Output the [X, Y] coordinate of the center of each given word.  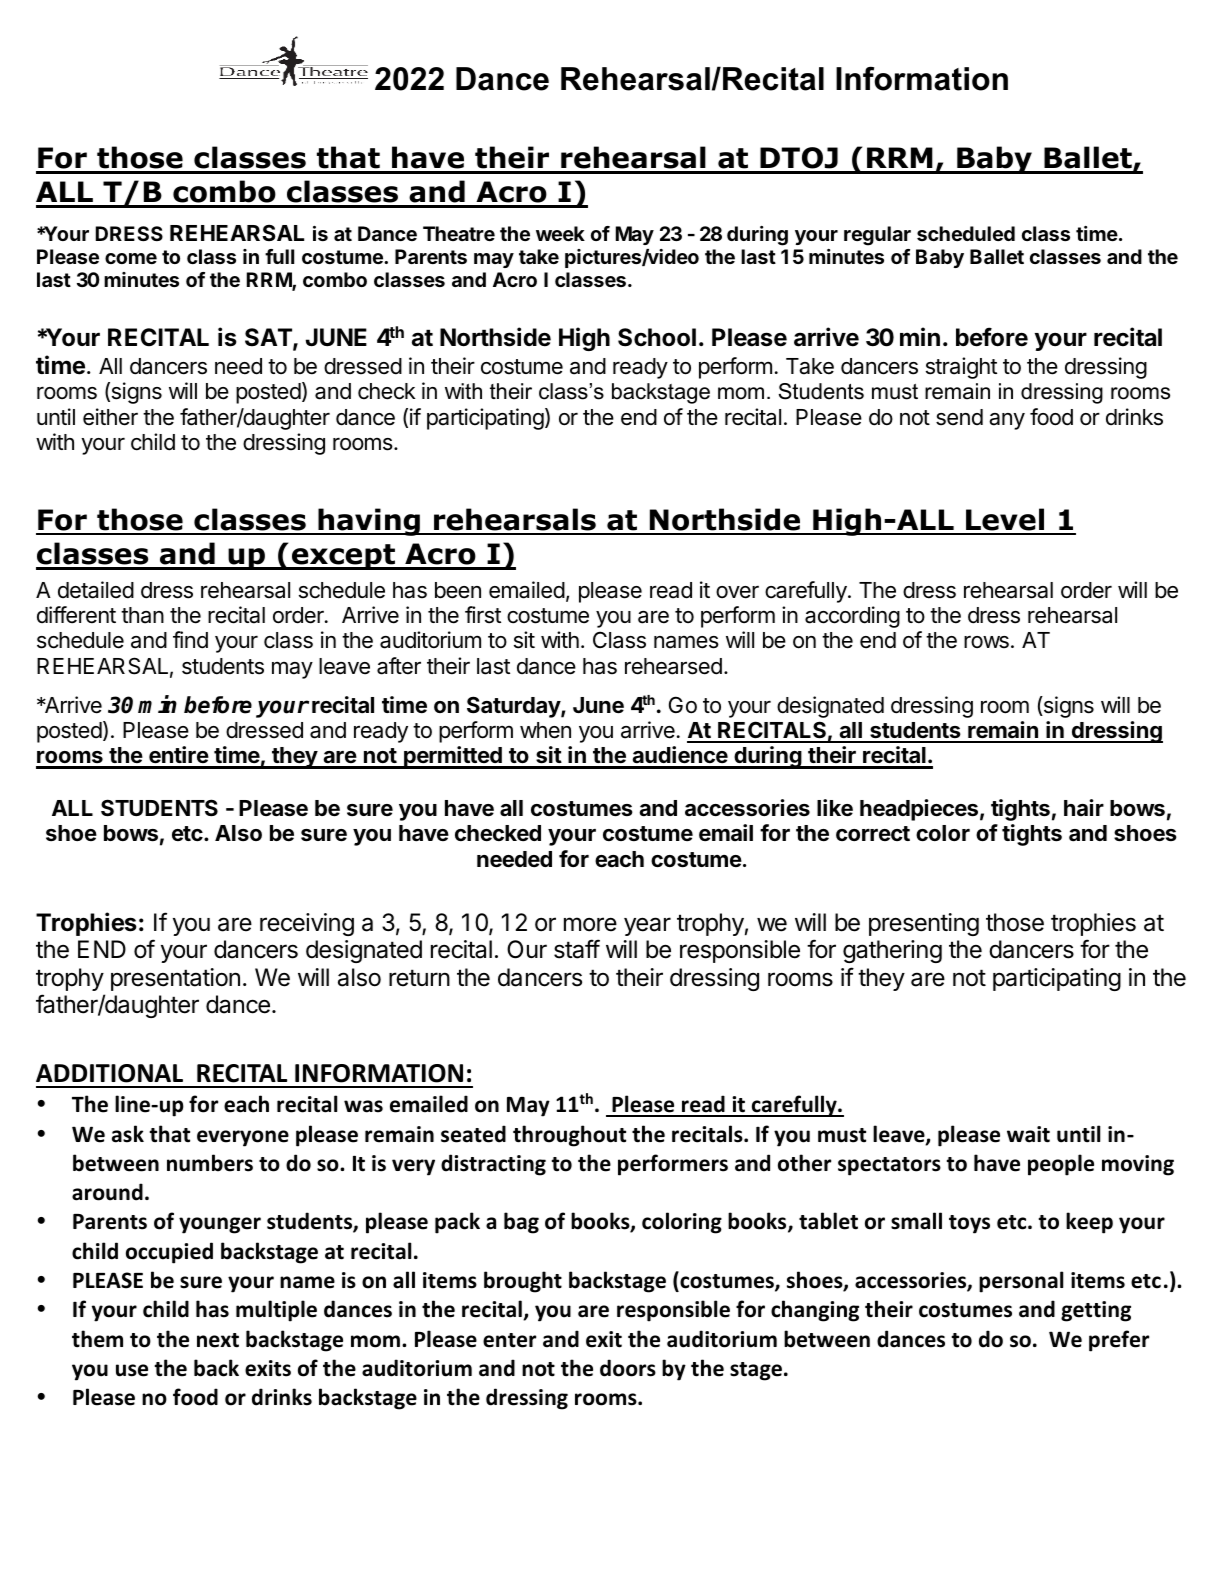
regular [877, 236]
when [545, 730]
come [131, 258]
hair [1084, 807]
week [560, 233]
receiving [307, 924]
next [218, 1340]
